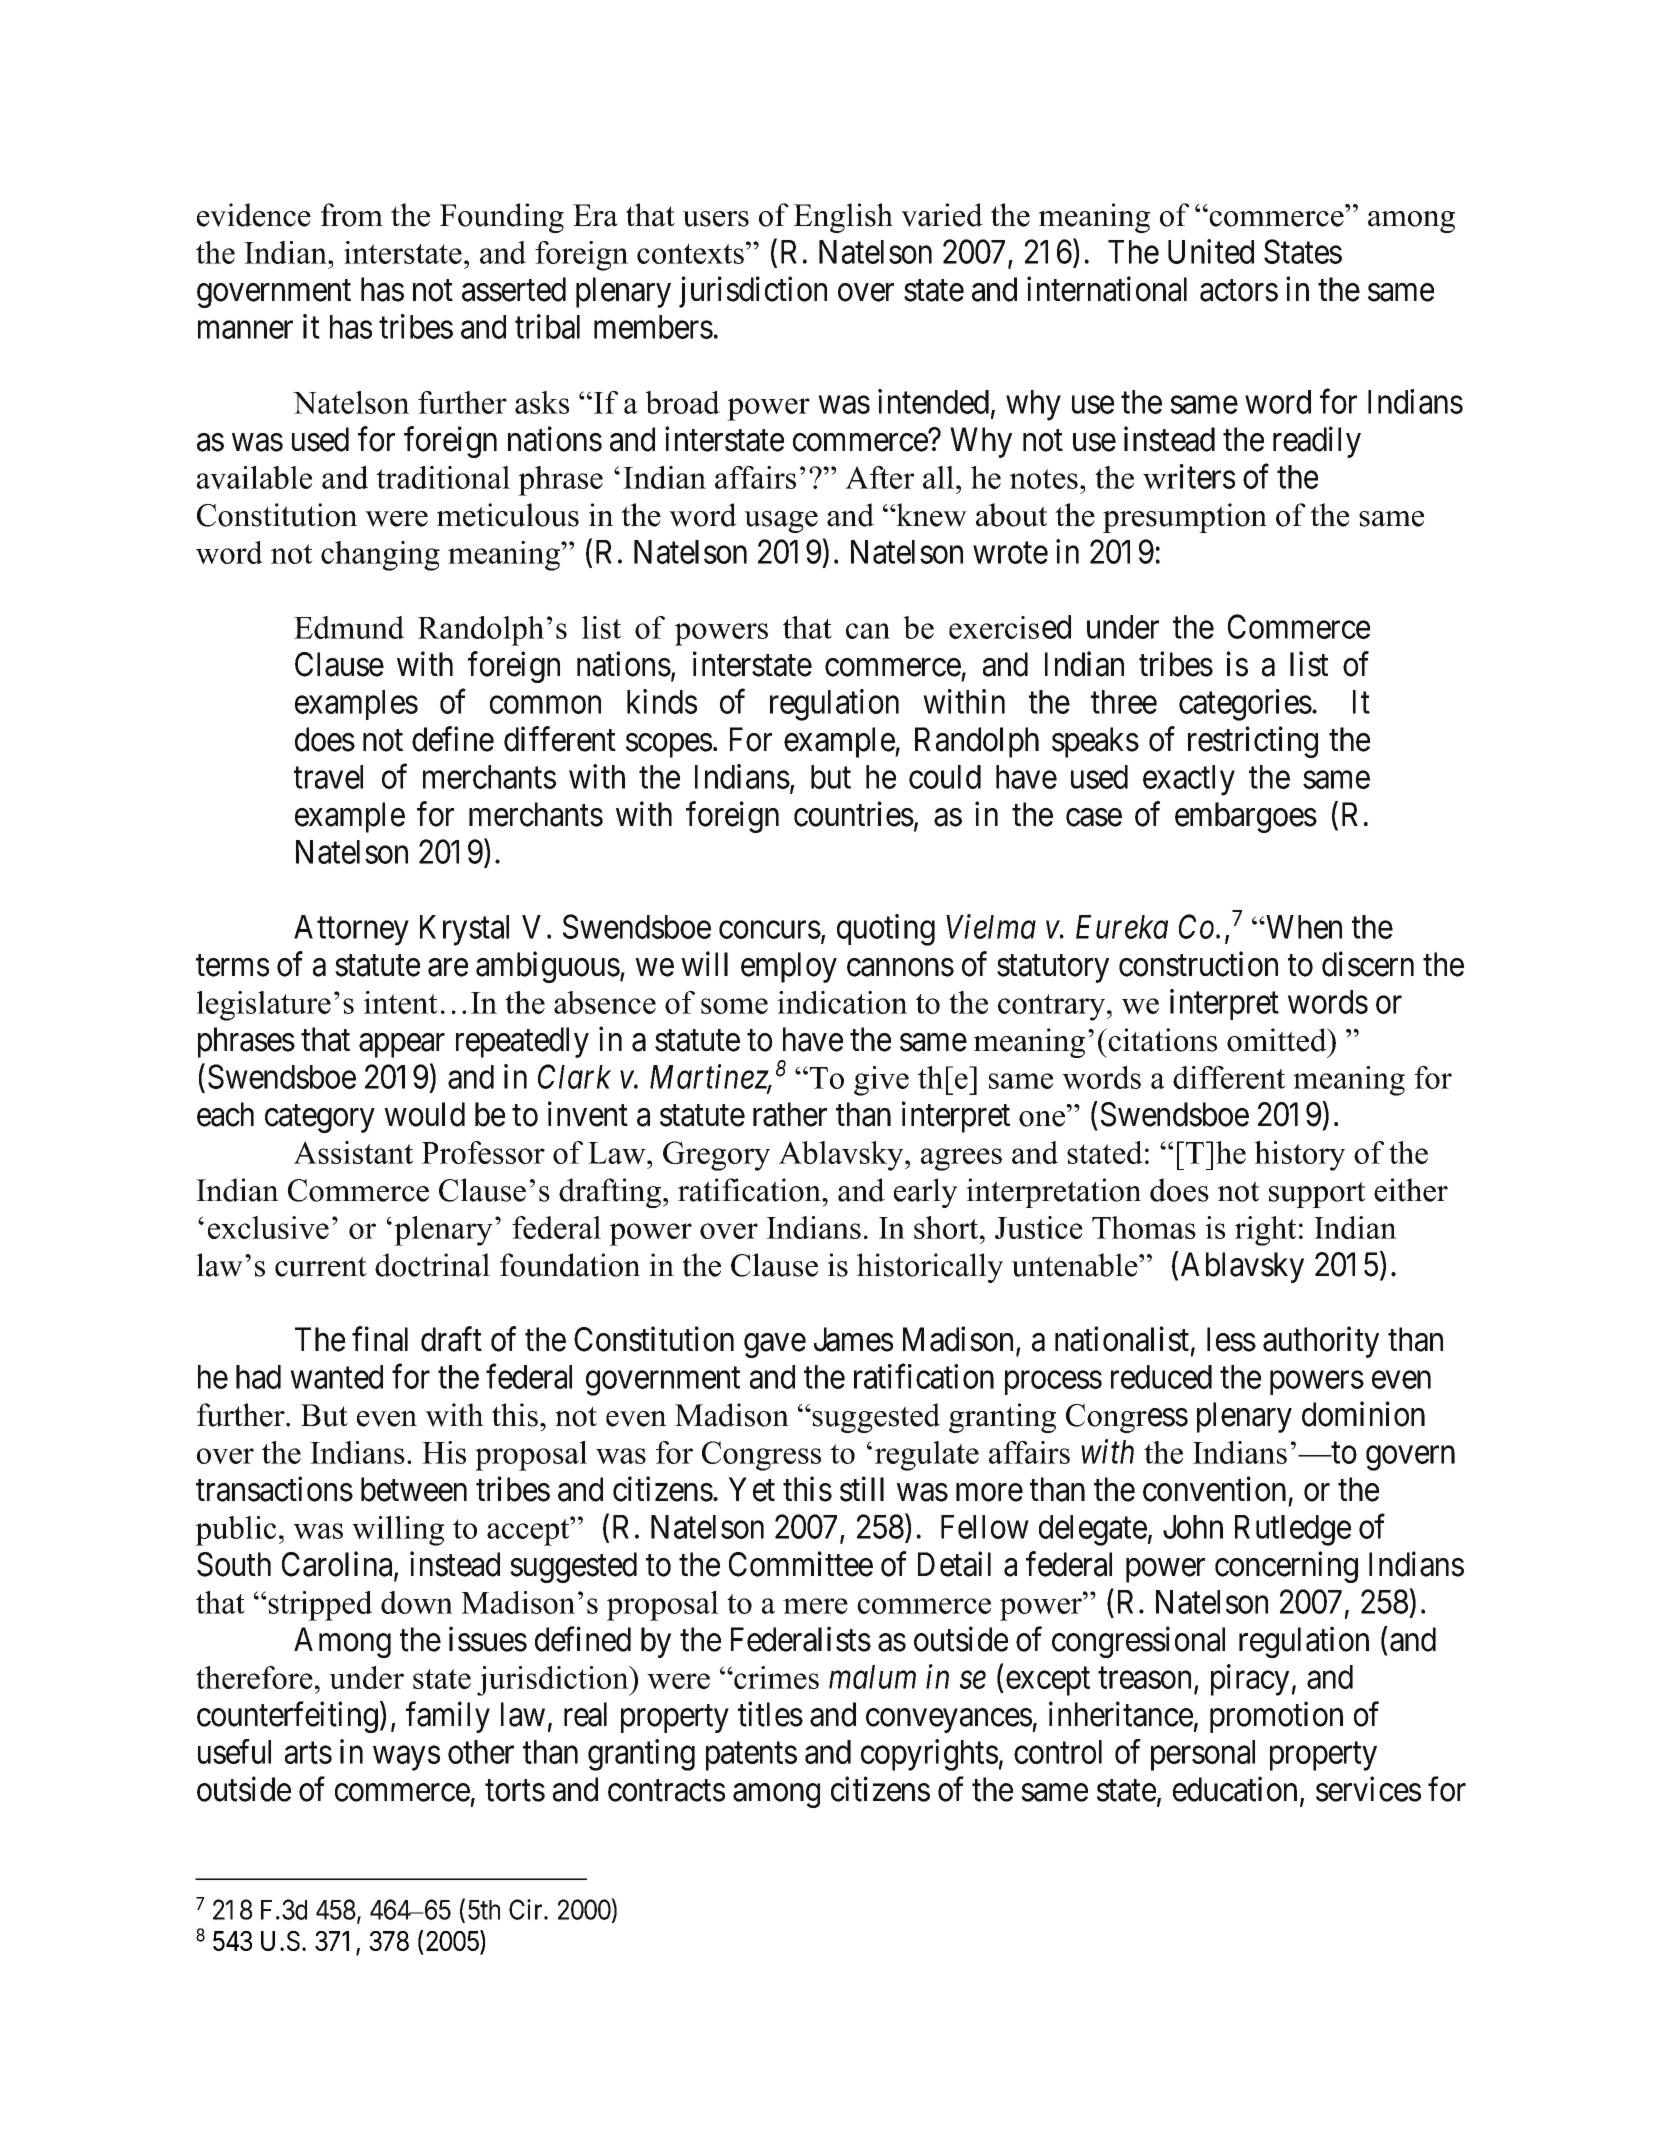 The height and width of the screenshot is (2152, 1663). Describe the element at coordinates (775, 1677) in the screenshot. I see `crimes` at that location.
